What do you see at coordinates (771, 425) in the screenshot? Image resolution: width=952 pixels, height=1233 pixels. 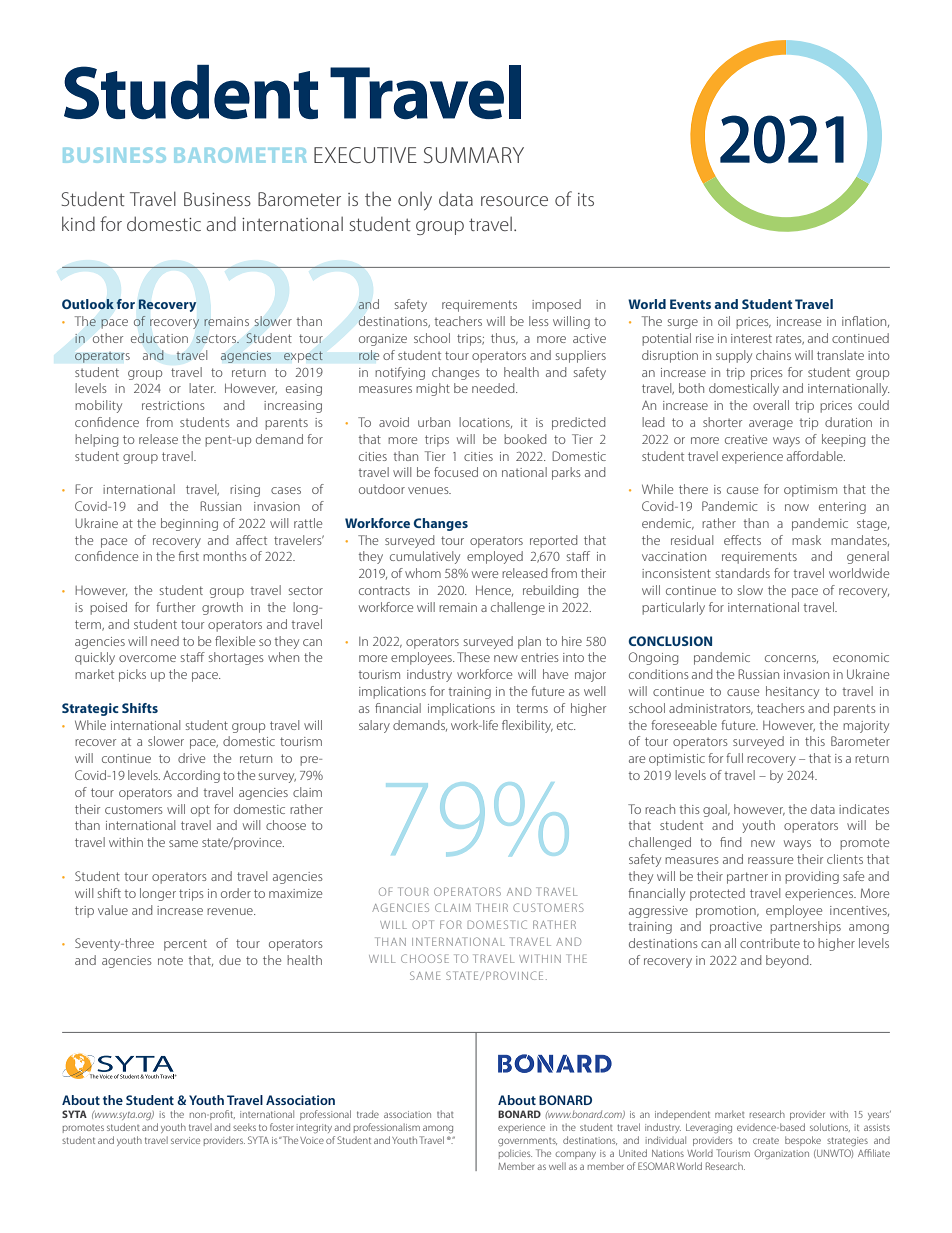 I see `average` at bounding box center [771, 425].
